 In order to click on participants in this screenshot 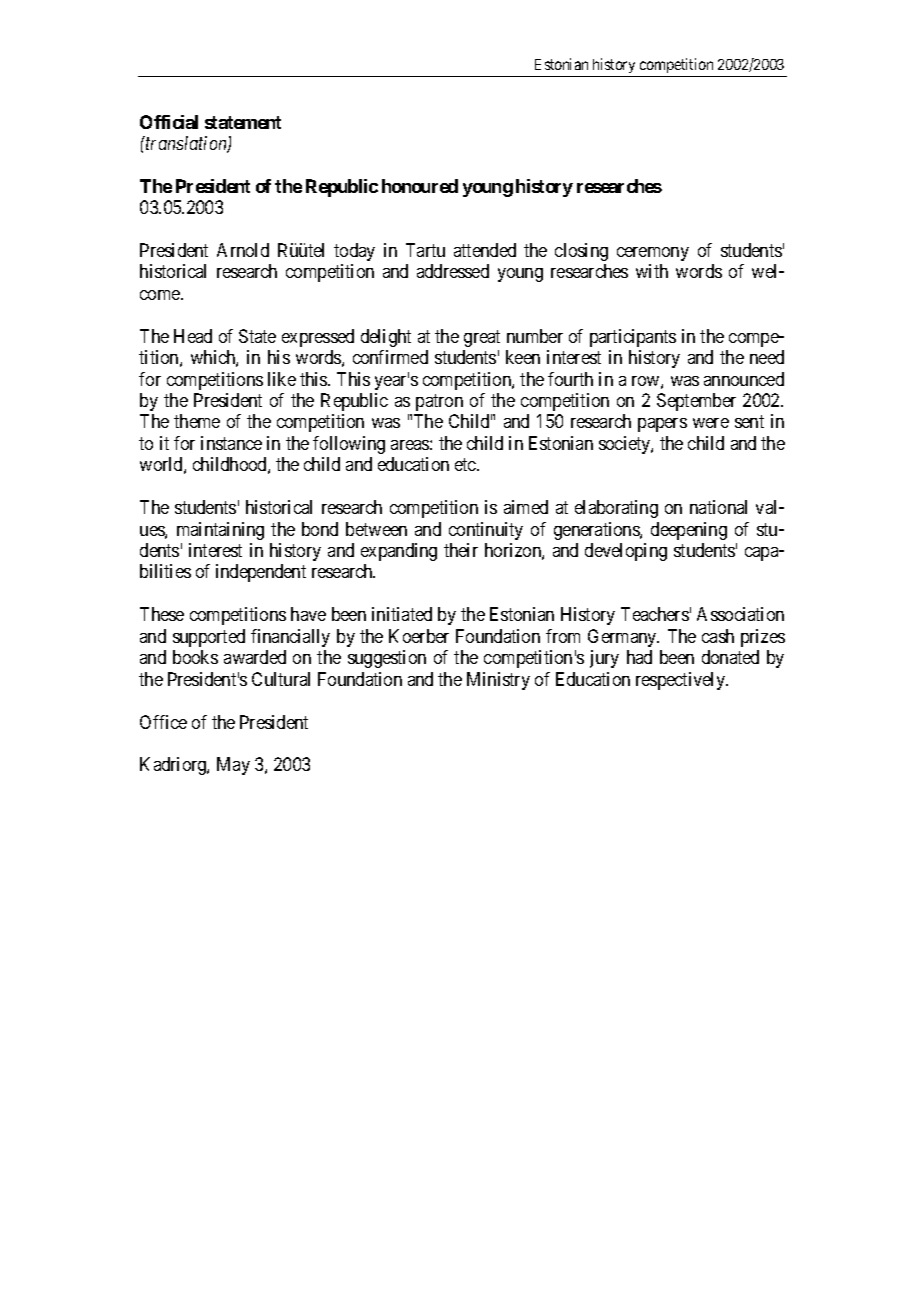, I will do `click(633, 338)`.
